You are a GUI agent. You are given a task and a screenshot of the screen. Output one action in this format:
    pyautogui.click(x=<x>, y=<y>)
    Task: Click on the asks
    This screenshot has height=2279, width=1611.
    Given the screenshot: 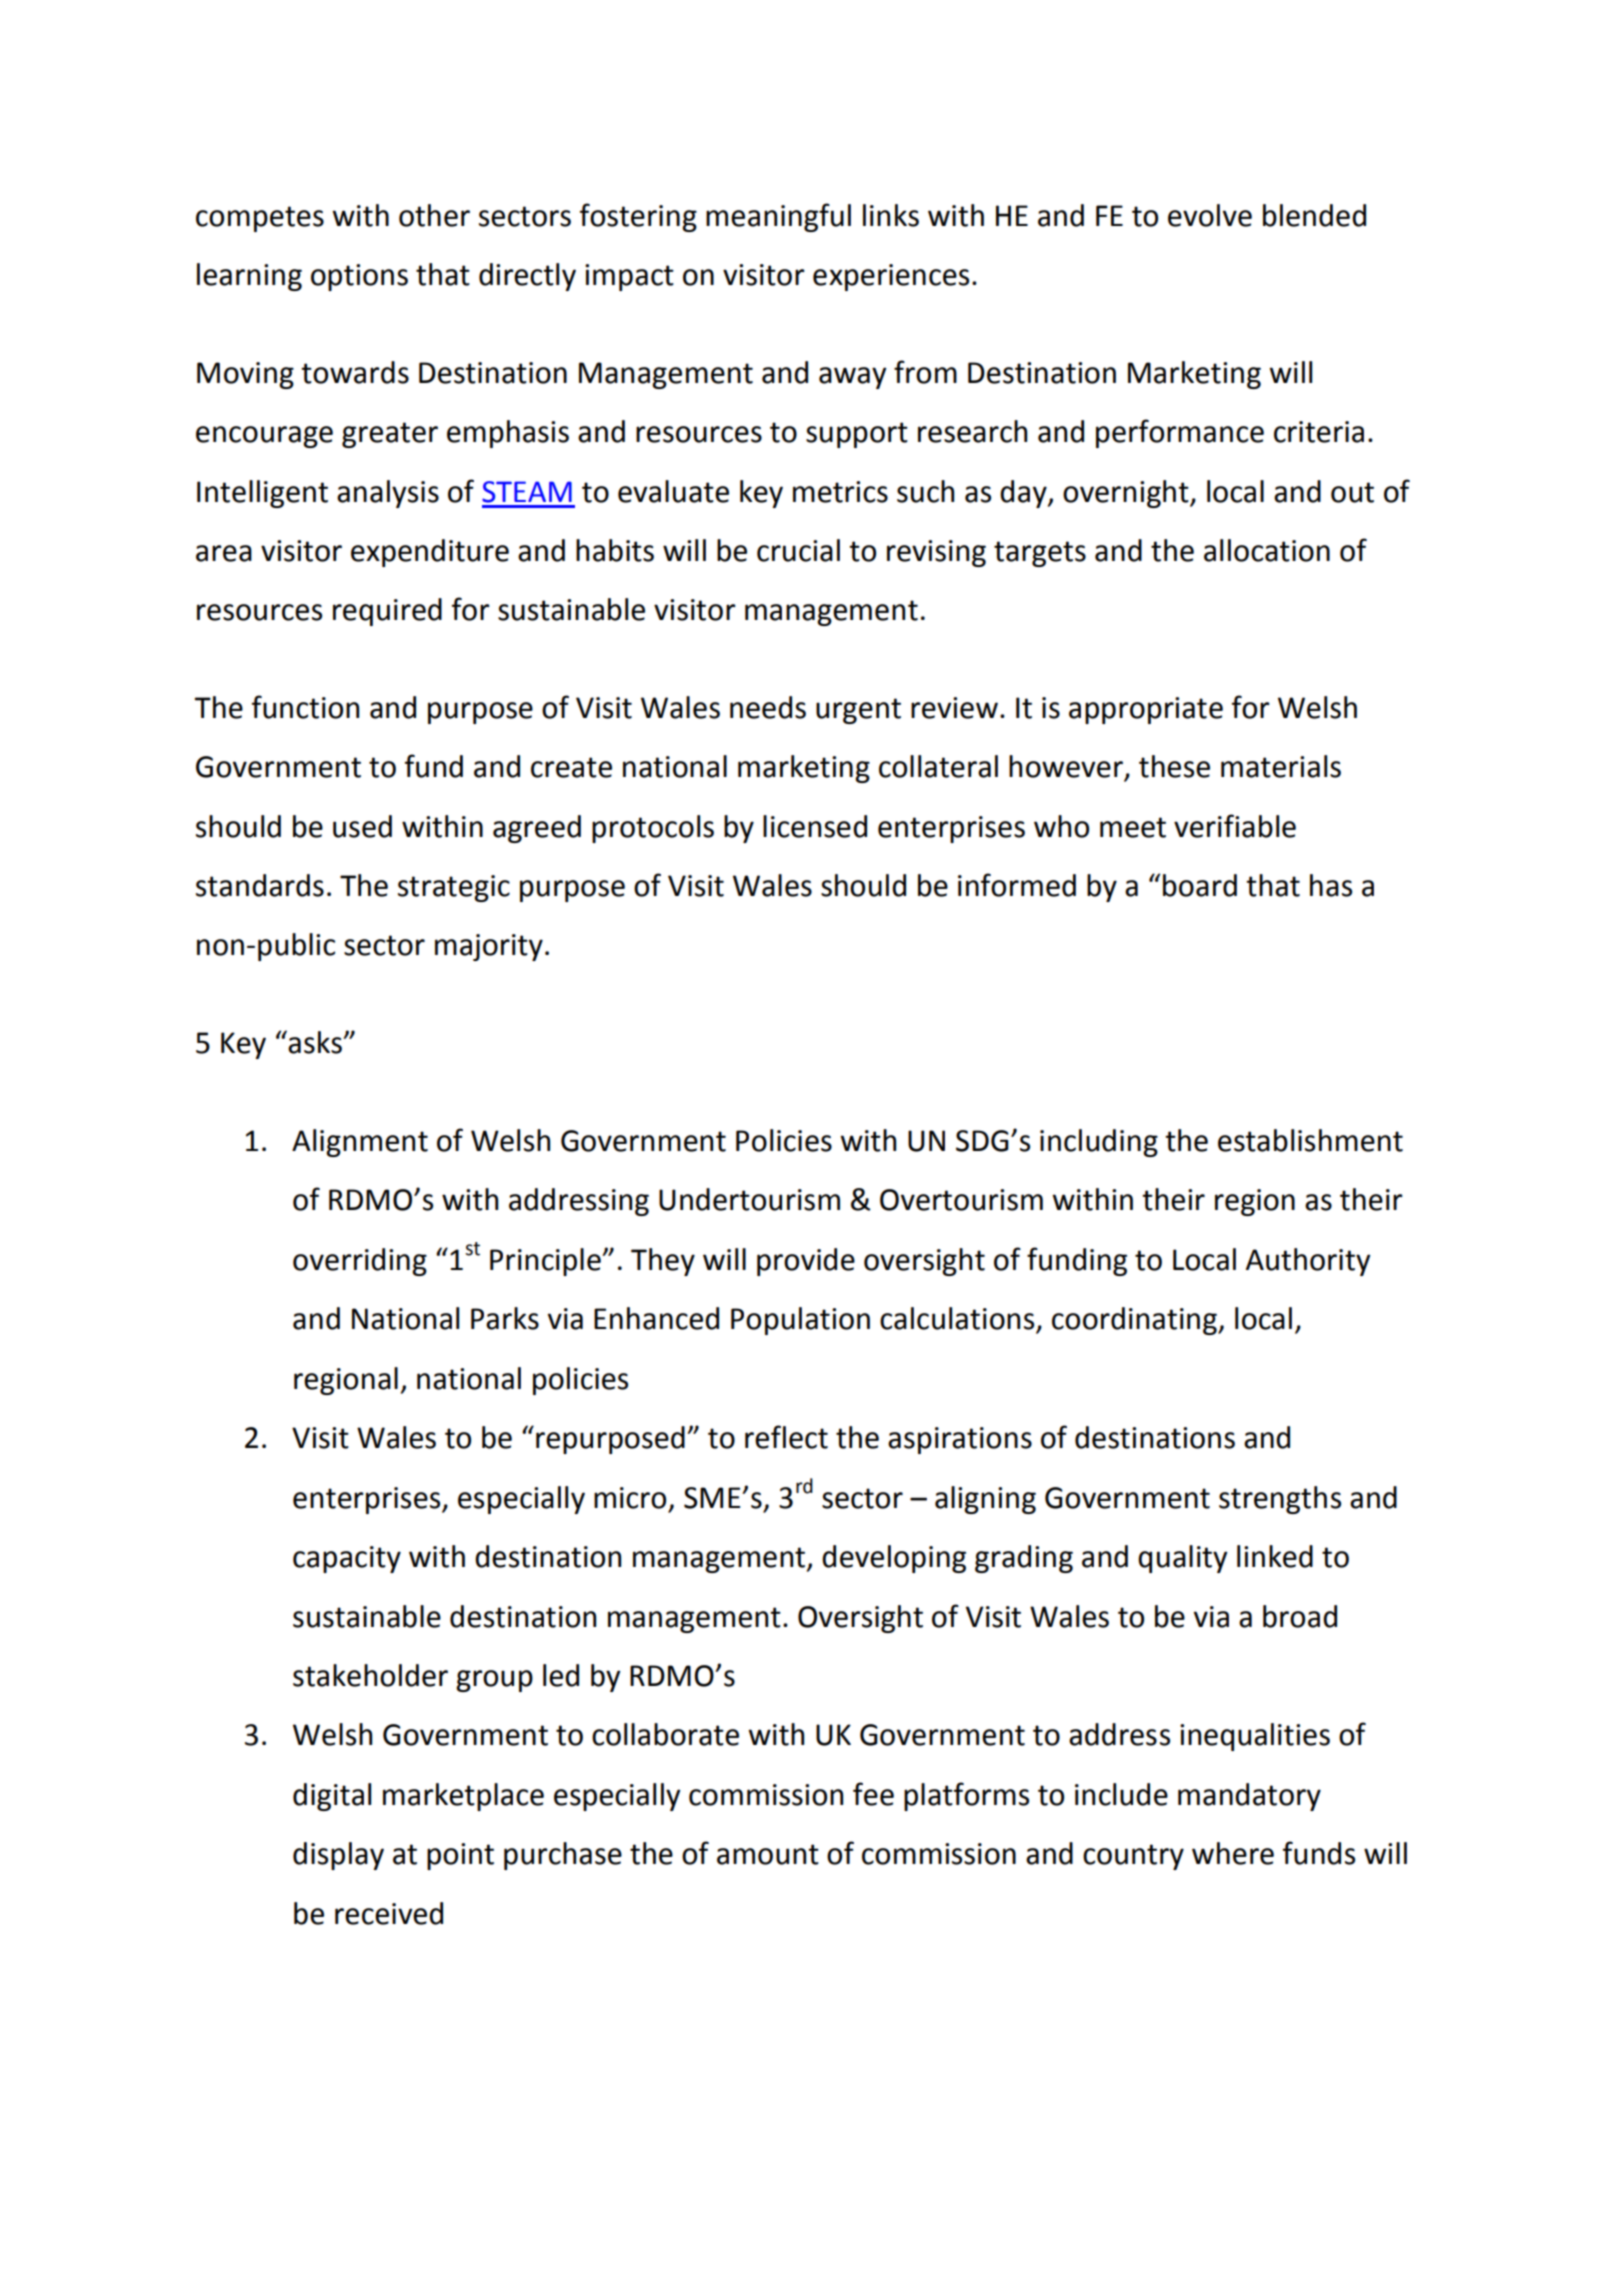 What is the action you would take?
    pyautogui.click(x=316, y=1042)
